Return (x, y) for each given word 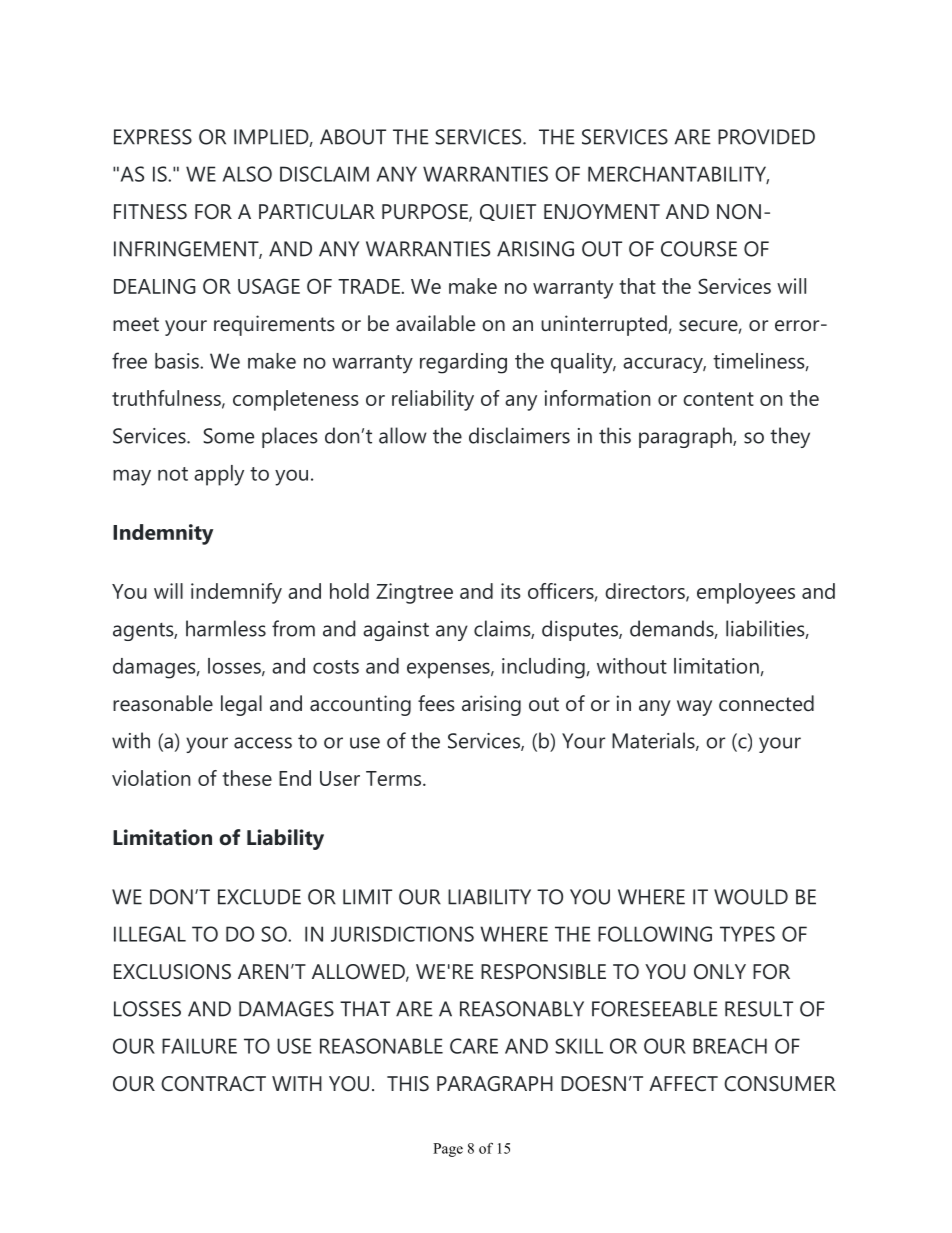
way (694, 708)
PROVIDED (766, 137)
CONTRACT (213, 1084)
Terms (395, 778)
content (718, 399)
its (511, 591)
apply (219, 475)
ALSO (247, 174)
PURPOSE (426, 213)
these (247, 778)
